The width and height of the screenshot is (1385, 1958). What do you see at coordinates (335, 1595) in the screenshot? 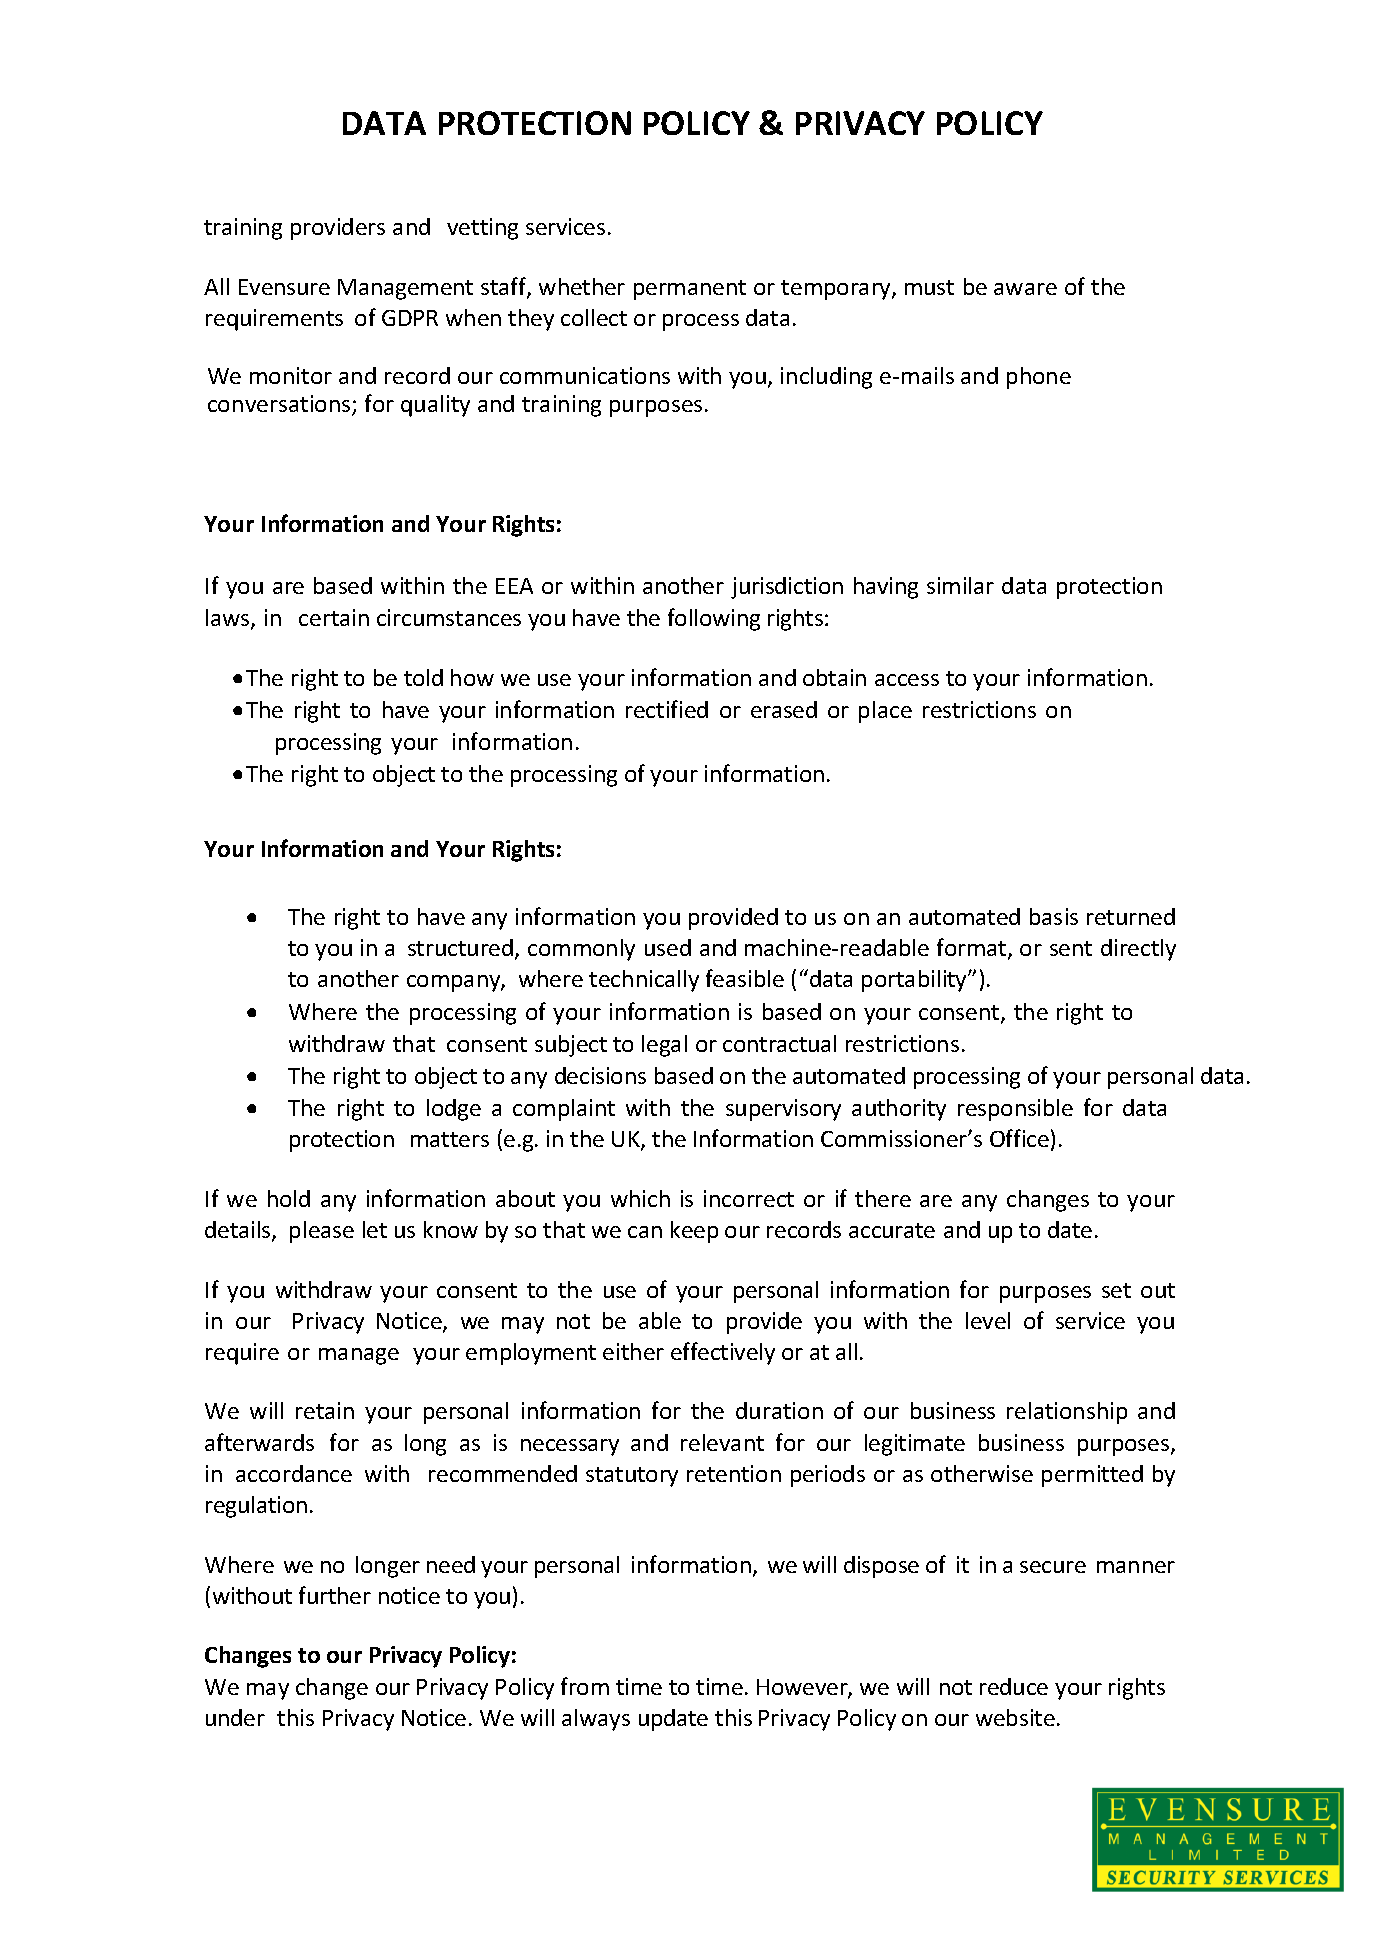
I see `further` at bounding box center [335, 1595].
